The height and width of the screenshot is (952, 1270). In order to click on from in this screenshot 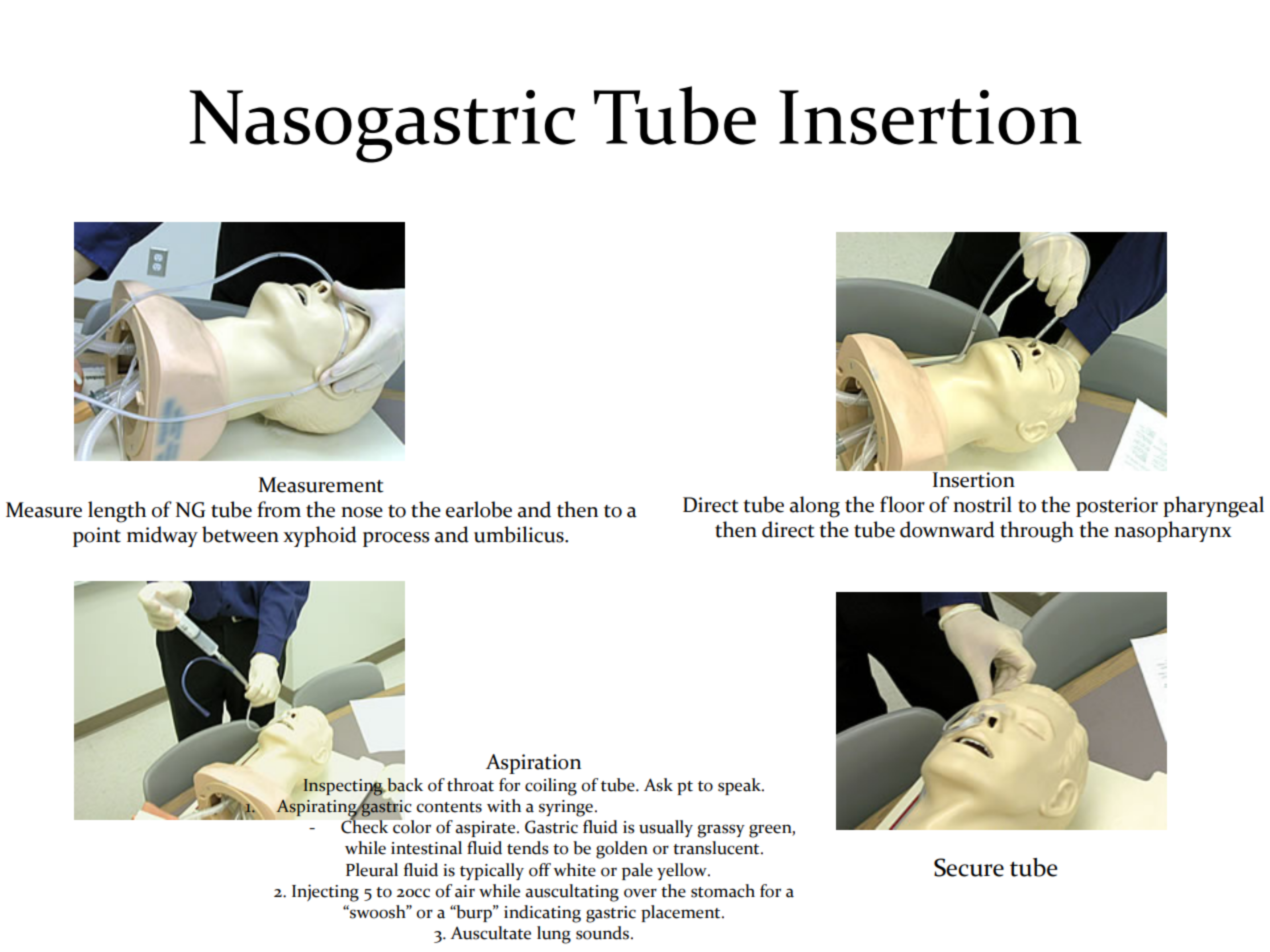, I will do `click(279, 509)`.
